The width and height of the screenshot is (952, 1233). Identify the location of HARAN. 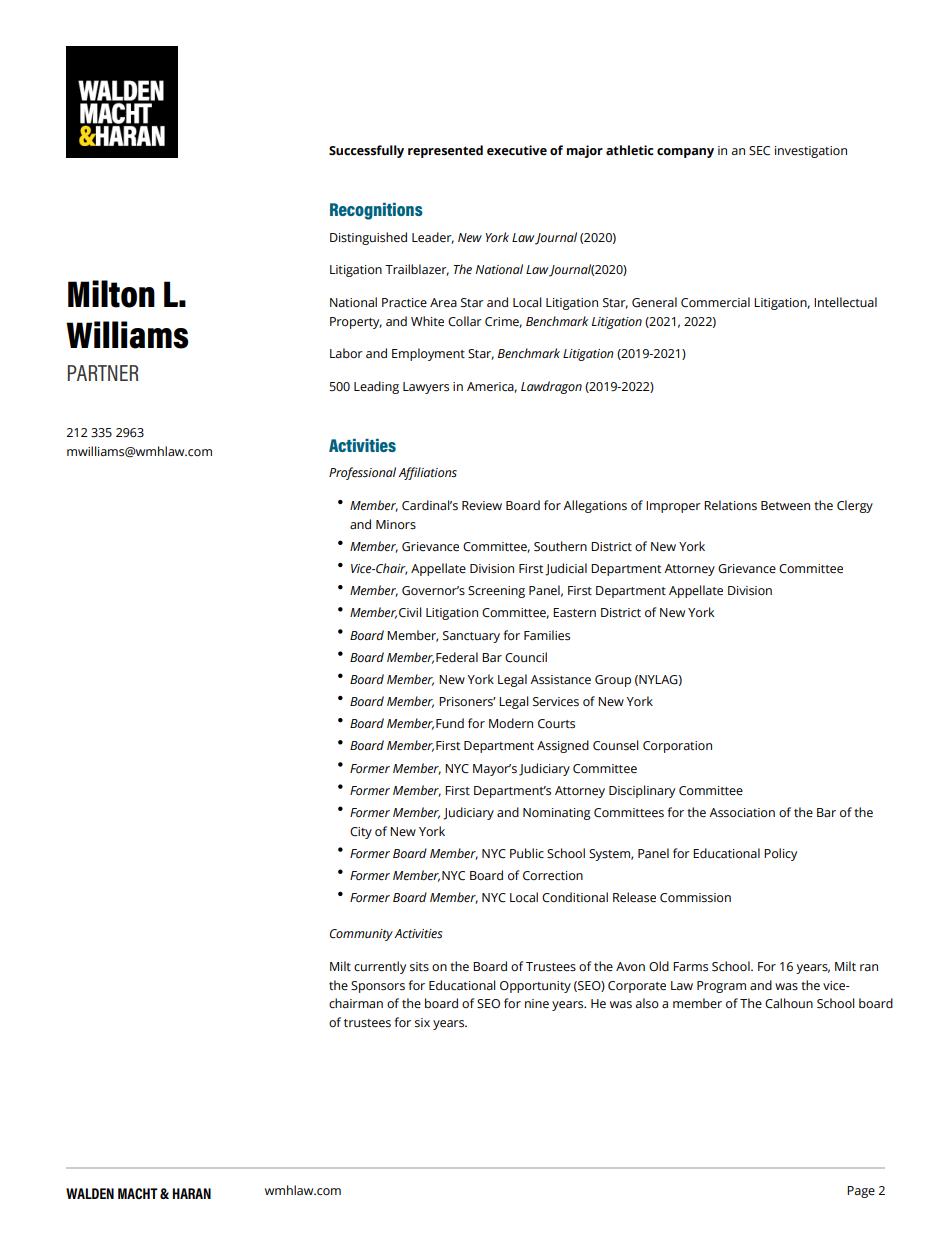
(191, 1193).
